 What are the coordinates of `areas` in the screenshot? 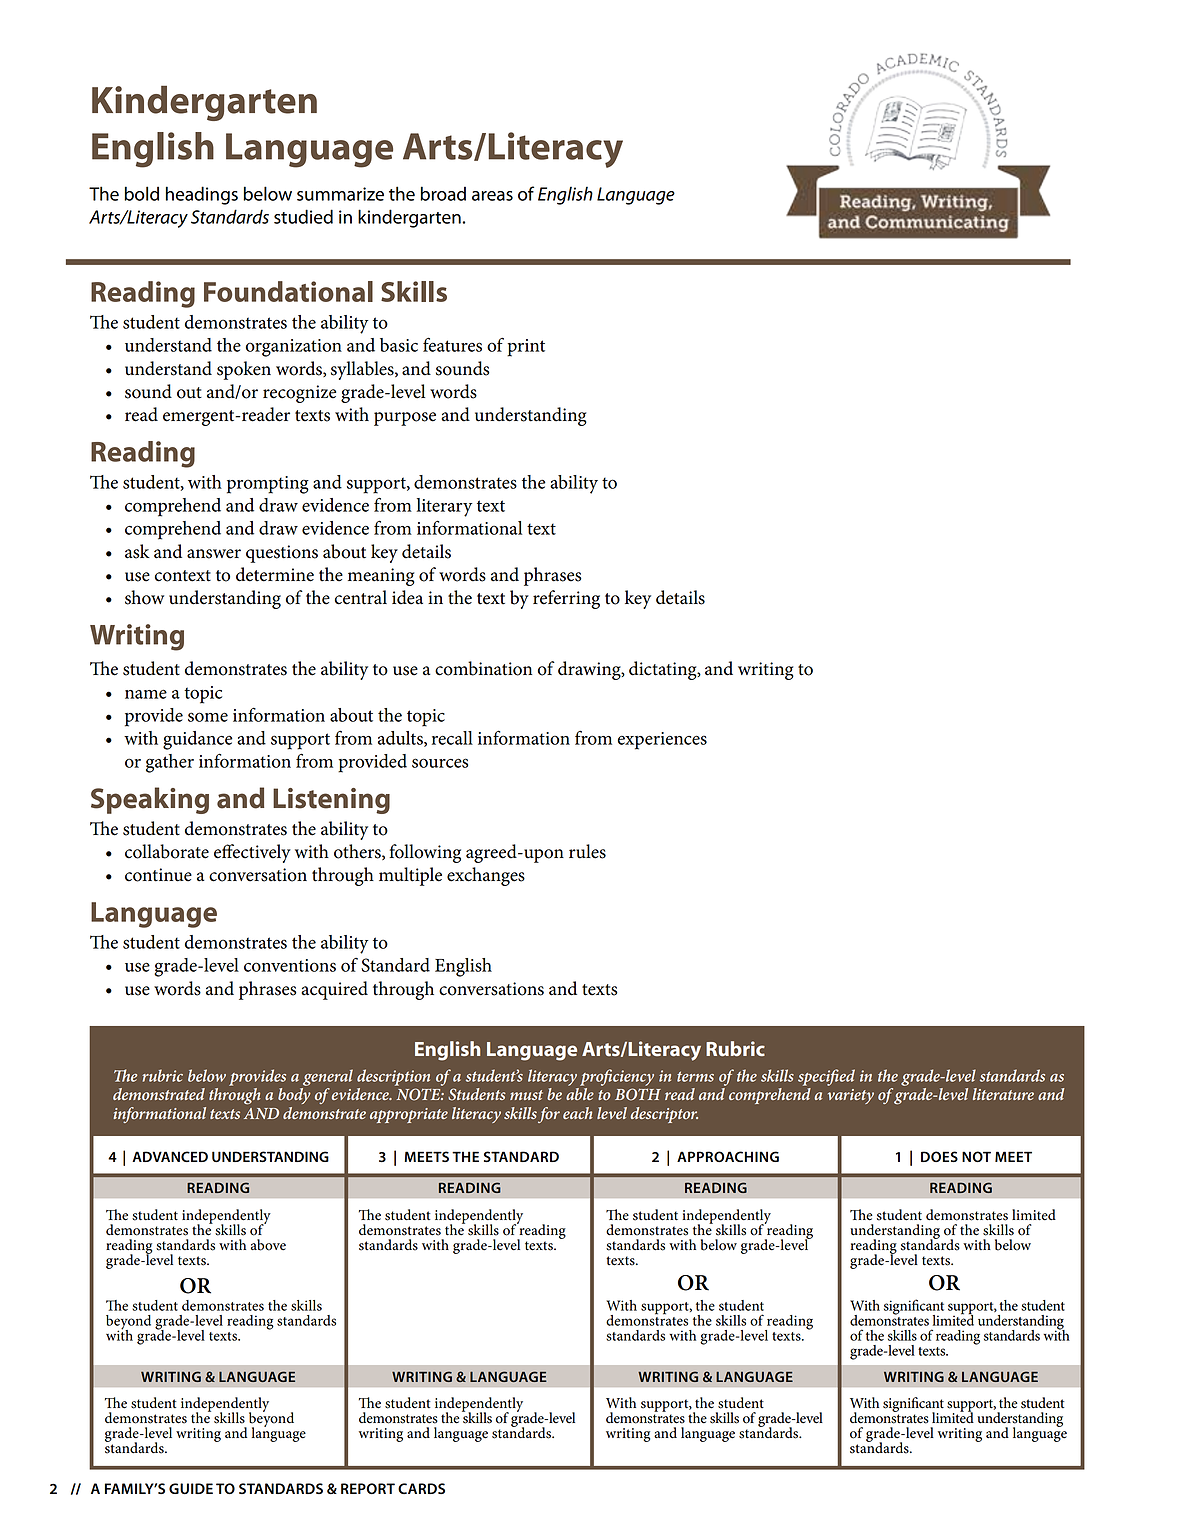 It's located at (492, 196).
